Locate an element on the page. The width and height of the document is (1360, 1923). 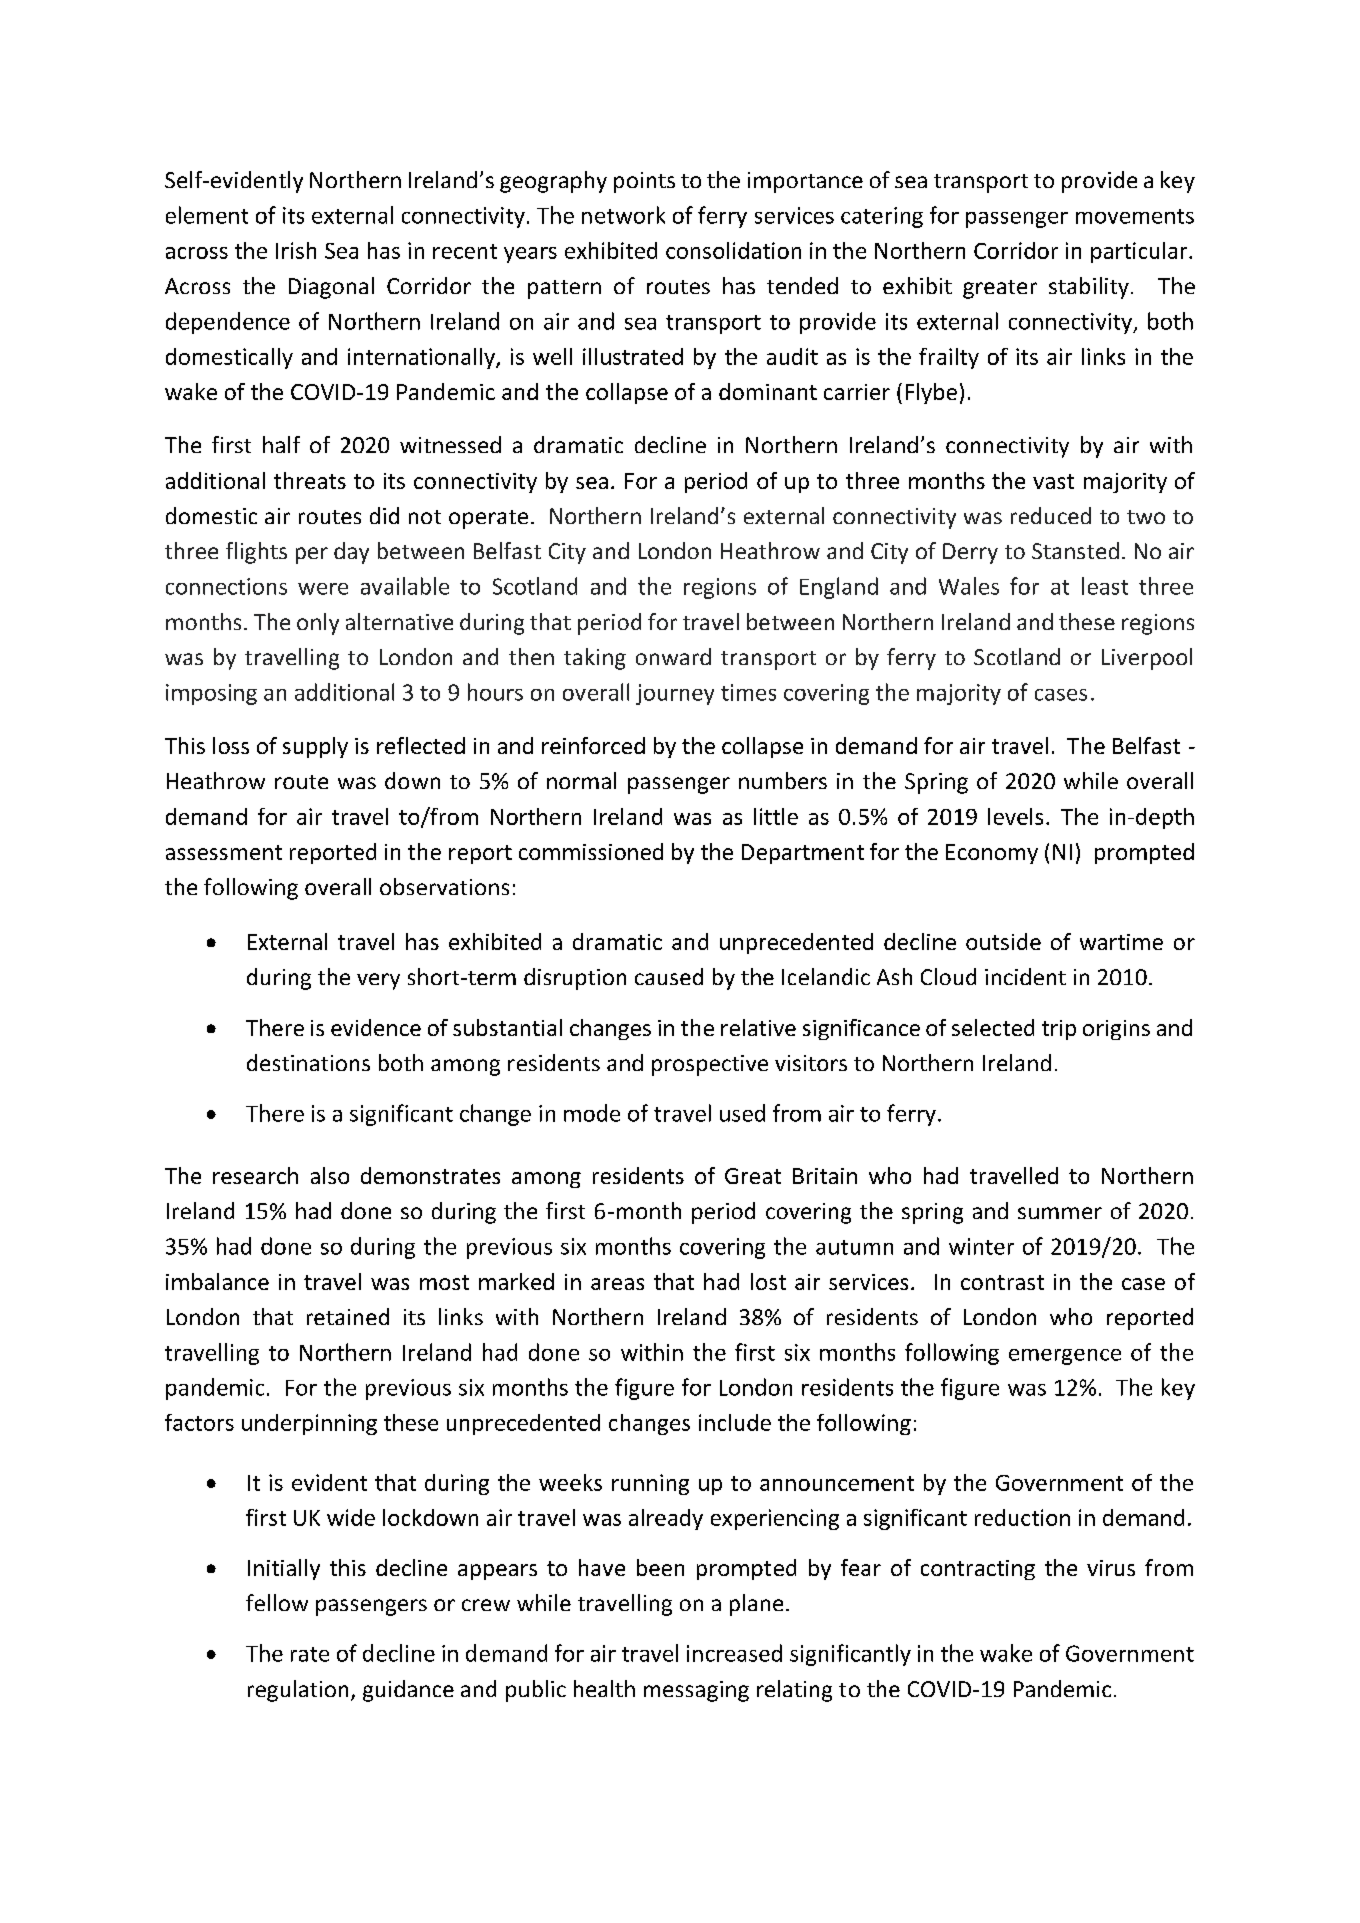
Liverpool is located at coordinates (1147, 659).
